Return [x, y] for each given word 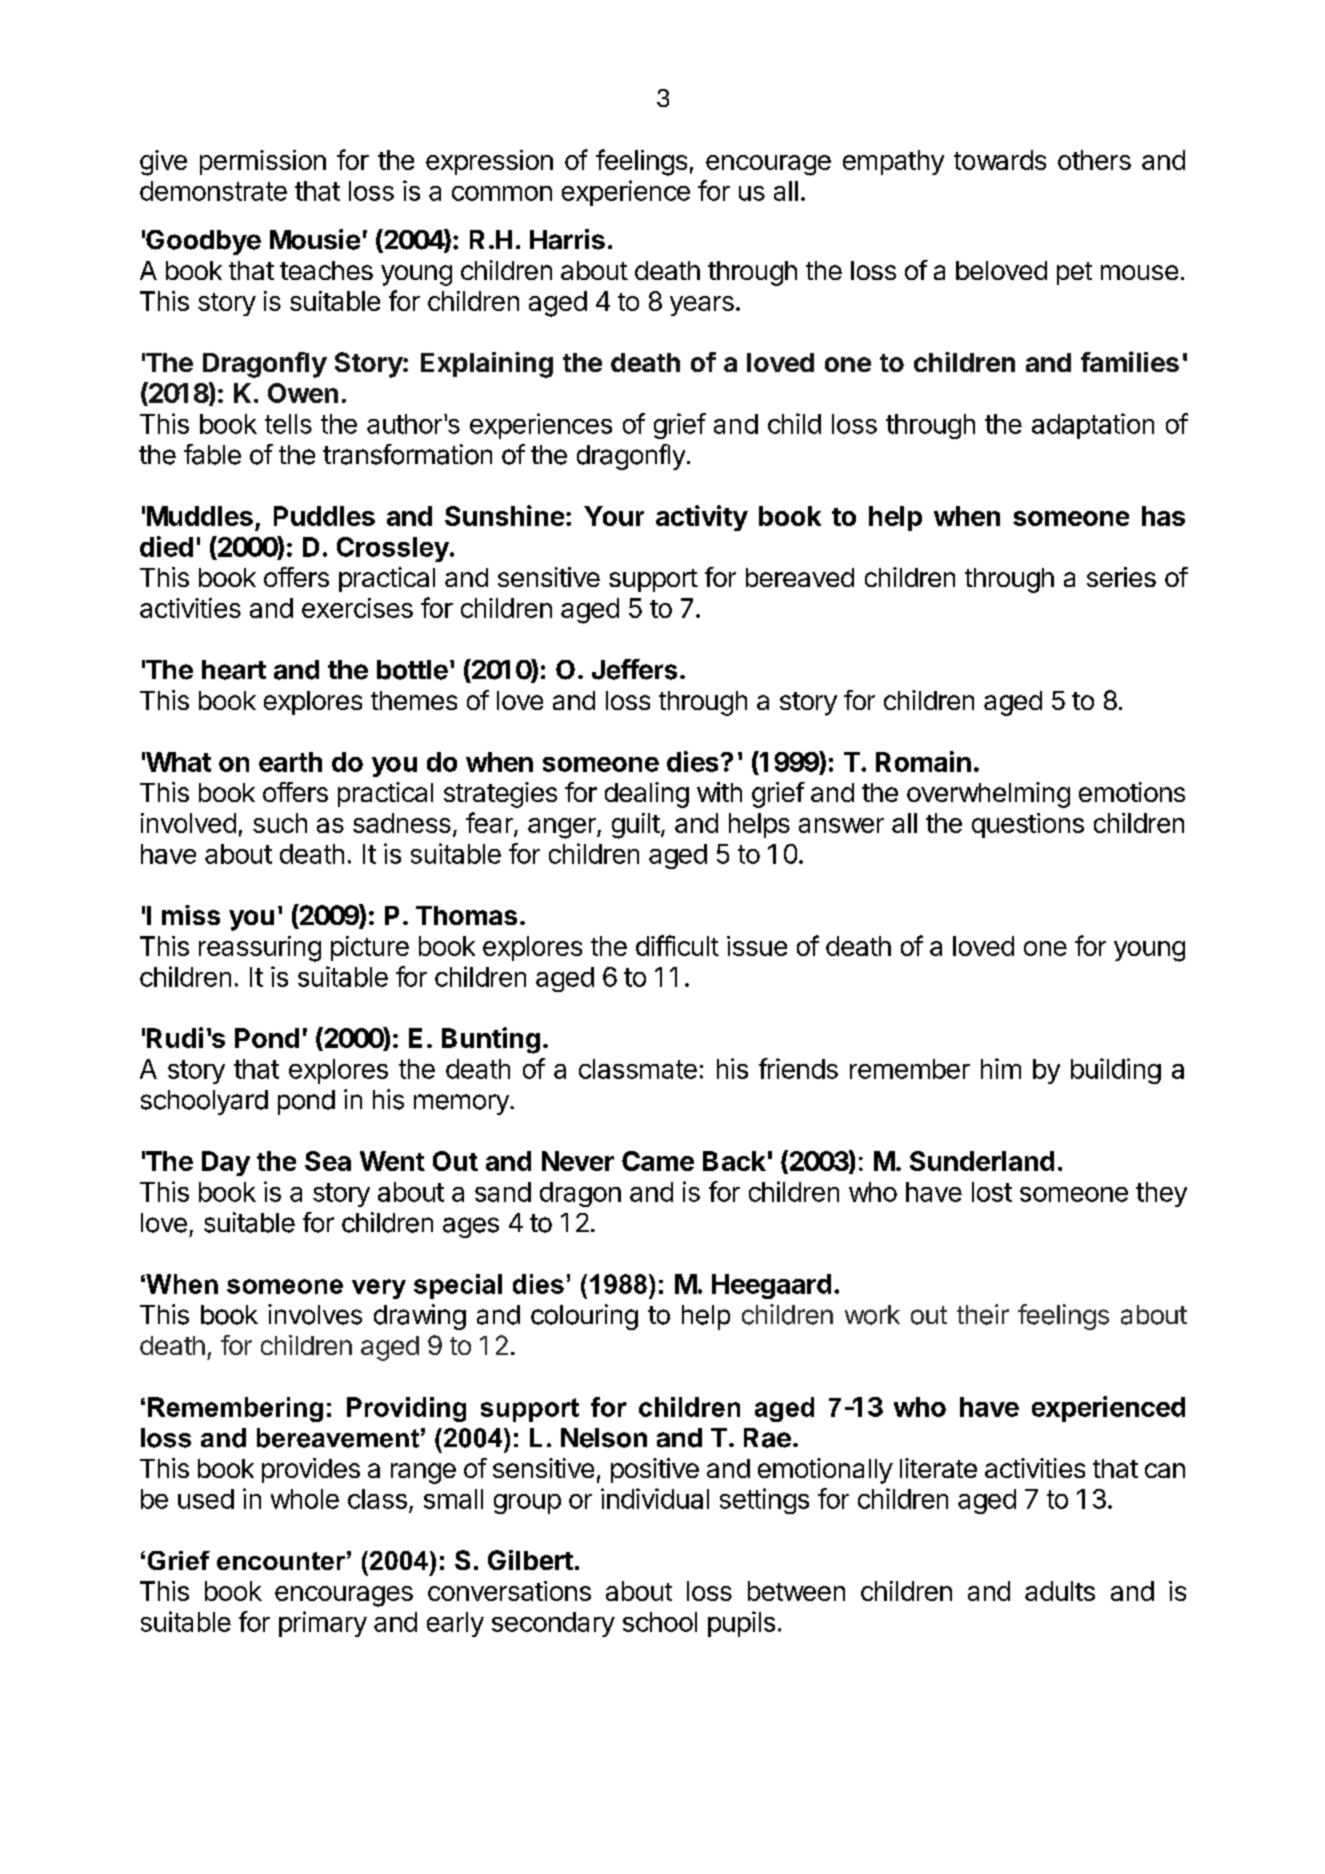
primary [323, 1624]
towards [1000, 160]
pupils [741, 1624]
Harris [567, 239]
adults [1060, 1591]
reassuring [260, 949]
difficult [677, 945]
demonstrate [213, 191]
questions [1028, 825]
